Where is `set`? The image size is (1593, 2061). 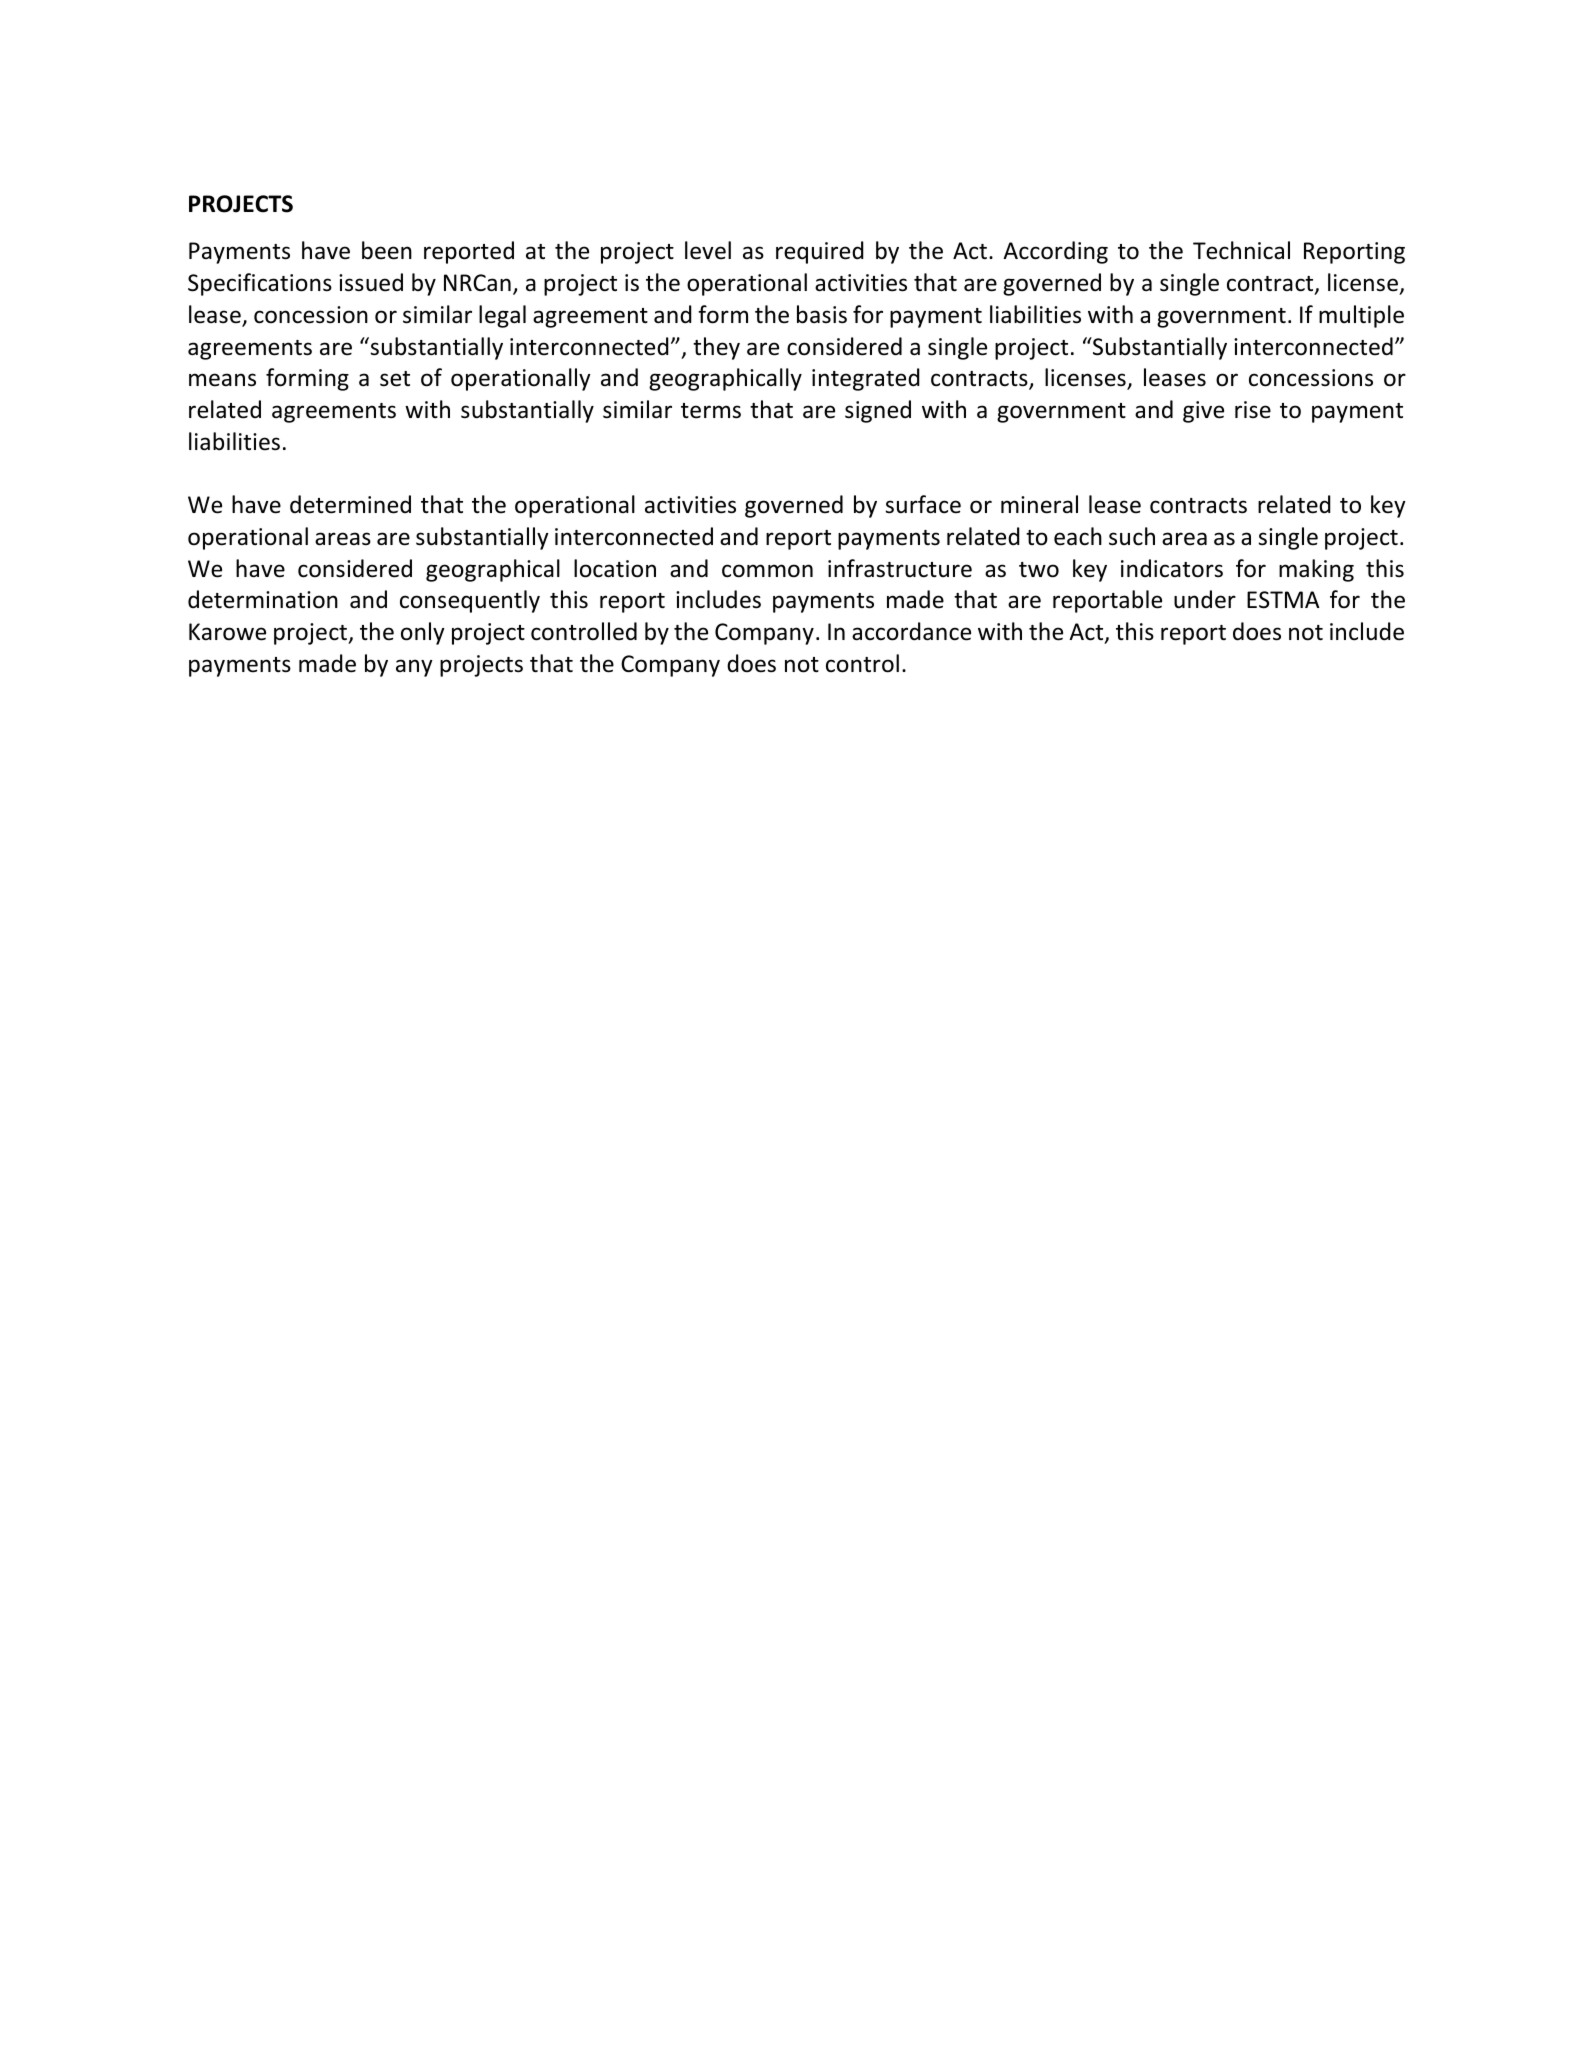 set is located at coordinates (395, 379).
